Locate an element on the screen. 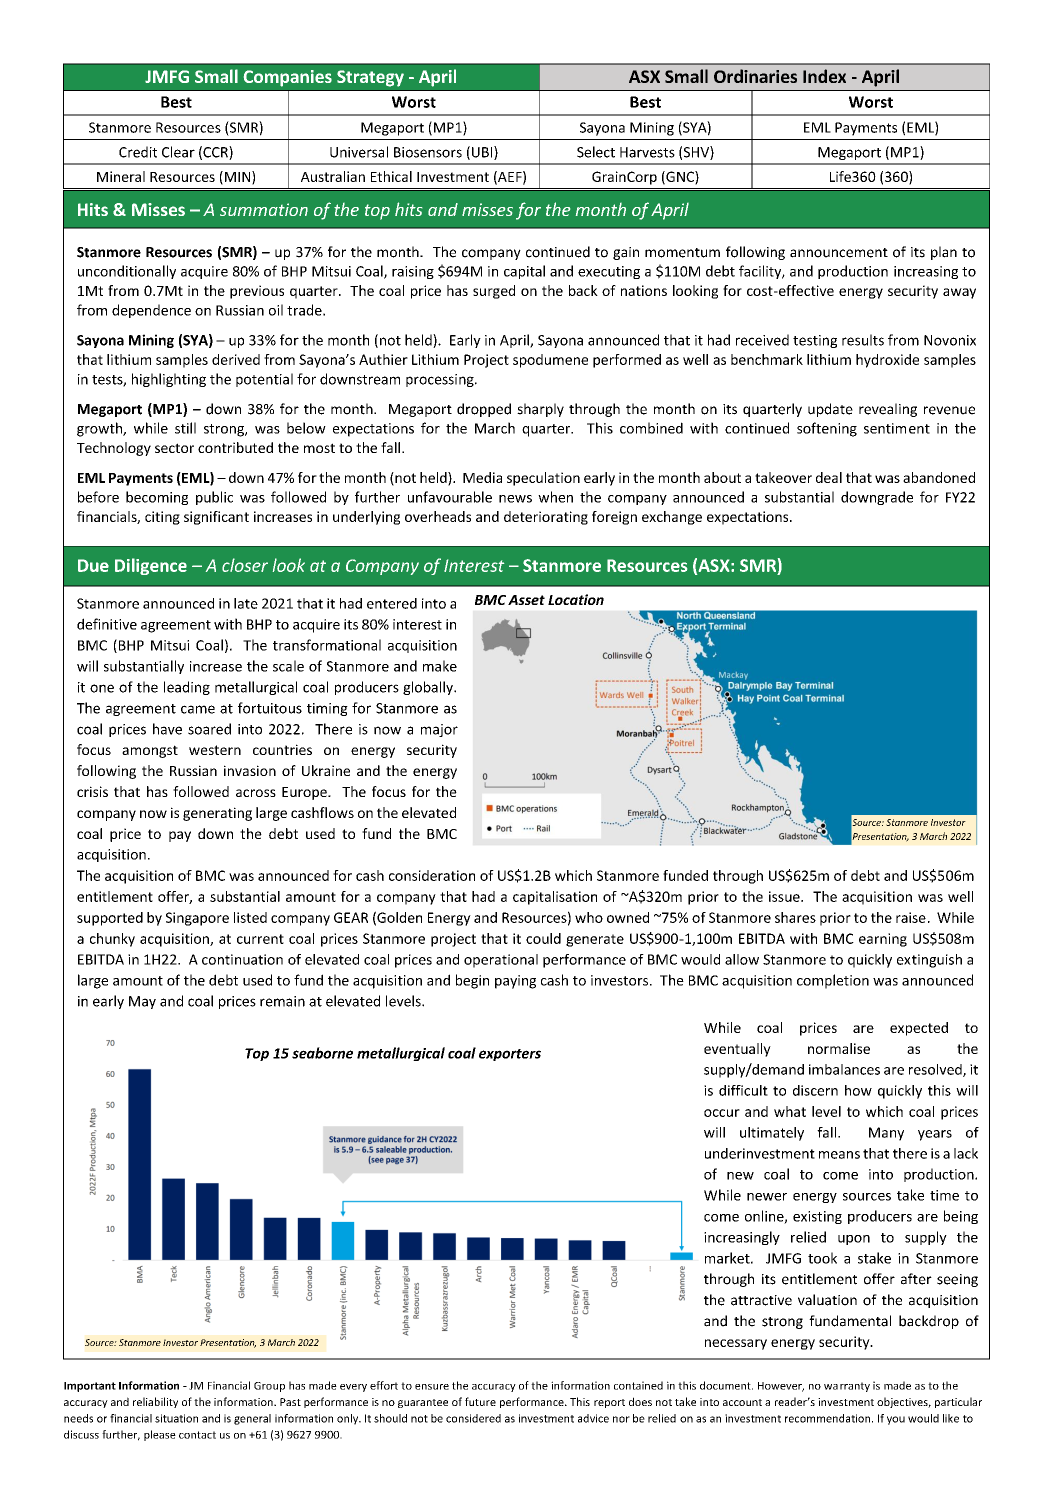  Singapore is located at coordinates (197, 919).
